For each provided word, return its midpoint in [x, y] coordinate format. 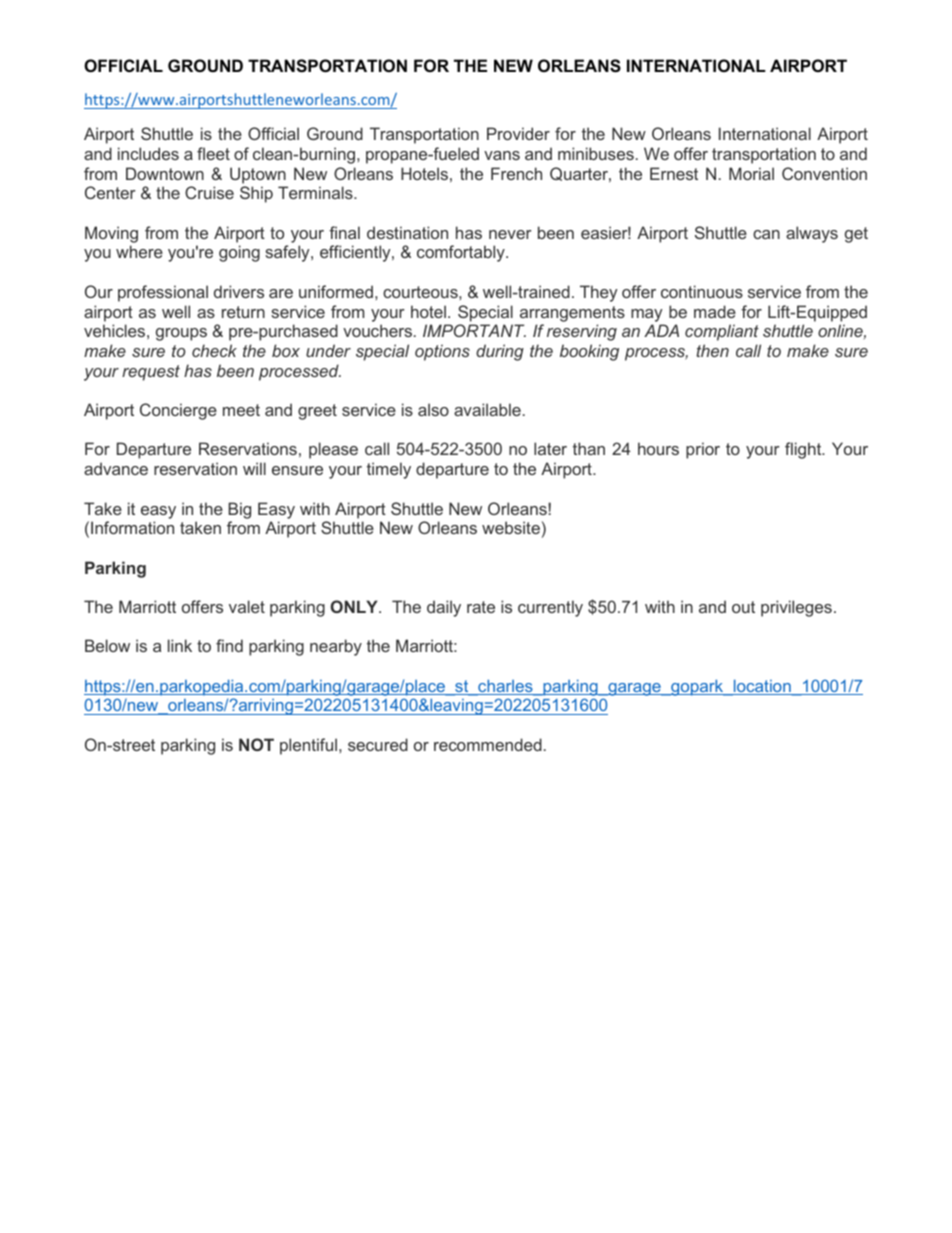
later [550, 448]
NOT [256, 744]
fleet [213, 153]
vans [502, 155]
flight [804, 450]
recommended [488, 744]
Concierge [178, 411]
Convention [824, 173]
